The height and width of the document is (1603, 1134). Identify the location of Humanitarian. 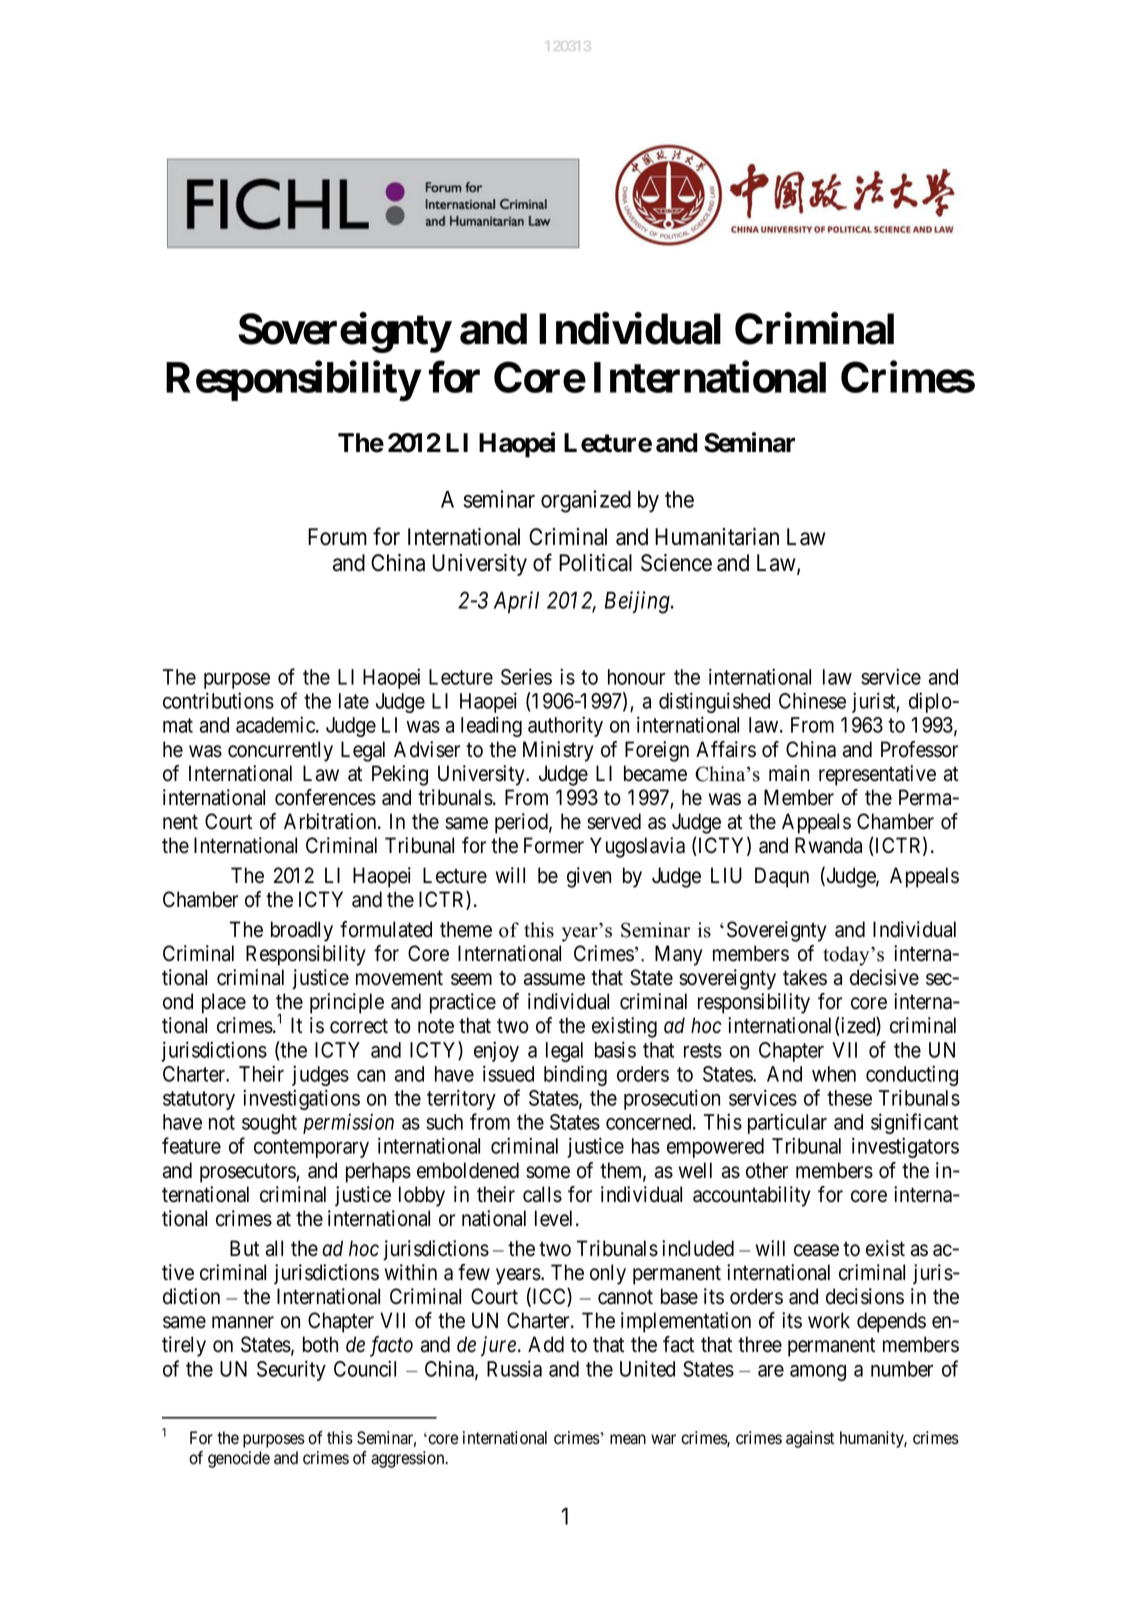
(717, 537).
